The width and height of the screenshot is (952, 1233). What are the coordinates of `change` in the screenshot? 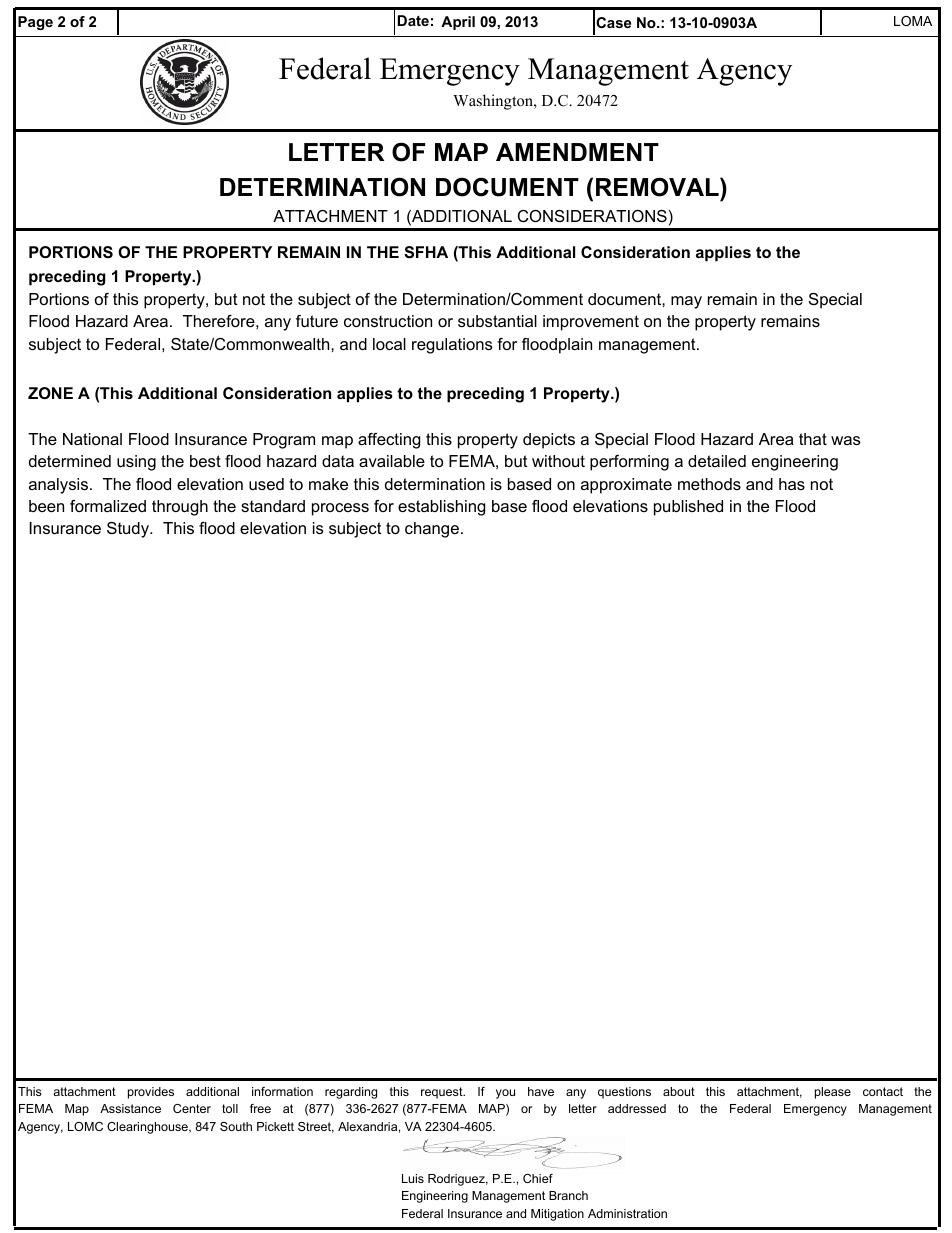 It's located at (432, 530).
